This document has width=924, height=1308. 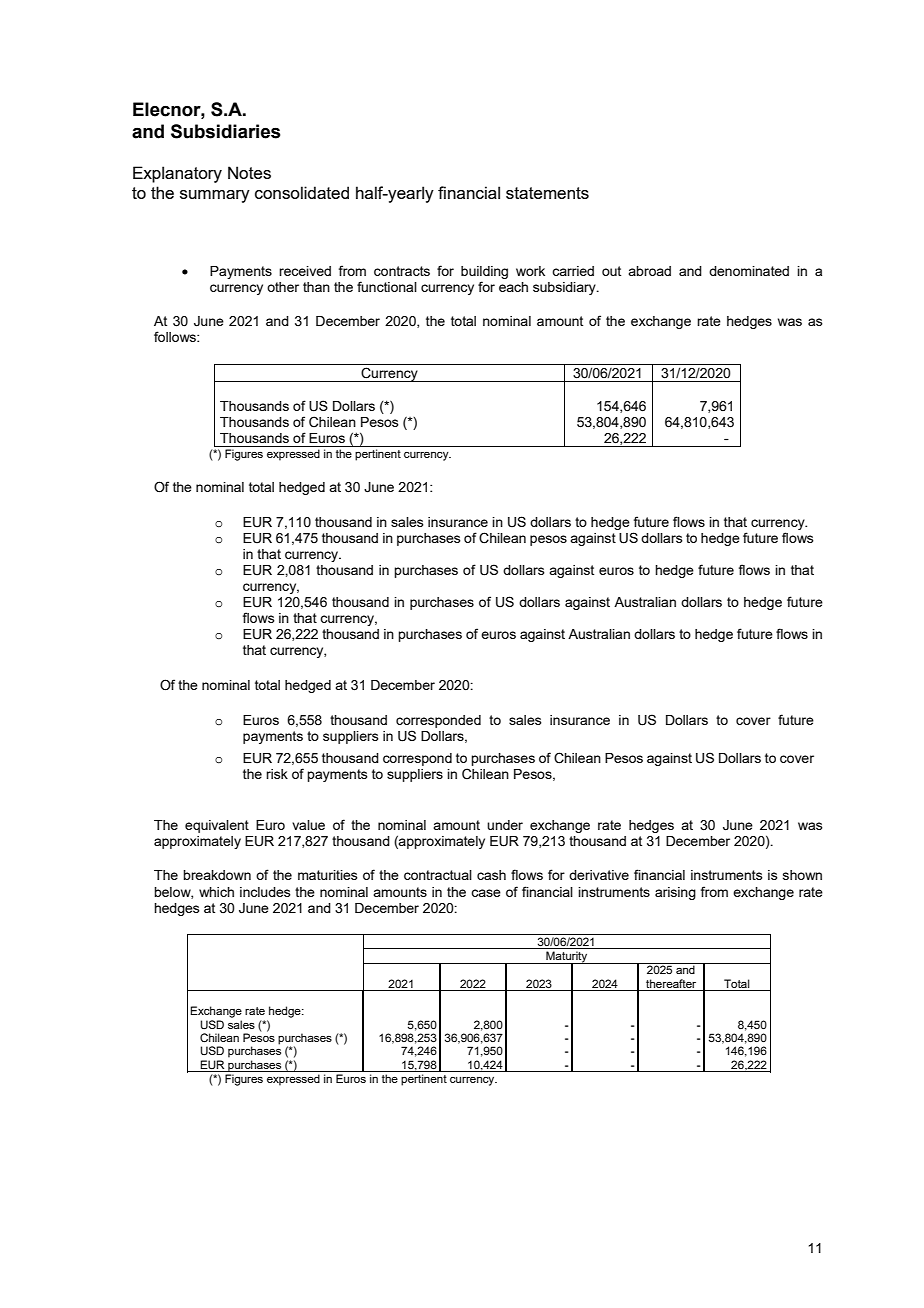 I want to click on under, so click(x=505, y=825).
